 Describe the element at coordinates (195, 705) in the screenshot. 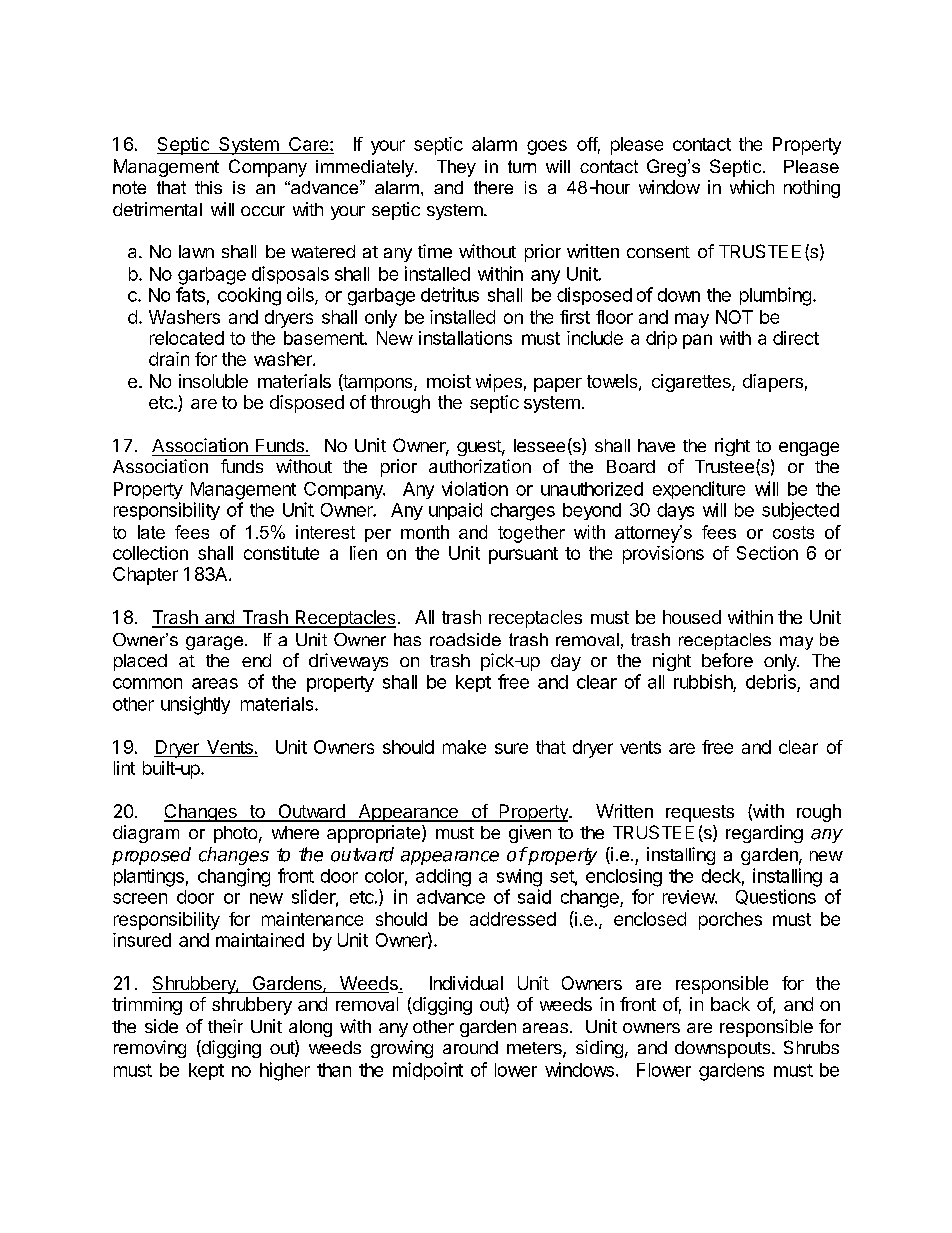

I see `unsightly` at that location.
